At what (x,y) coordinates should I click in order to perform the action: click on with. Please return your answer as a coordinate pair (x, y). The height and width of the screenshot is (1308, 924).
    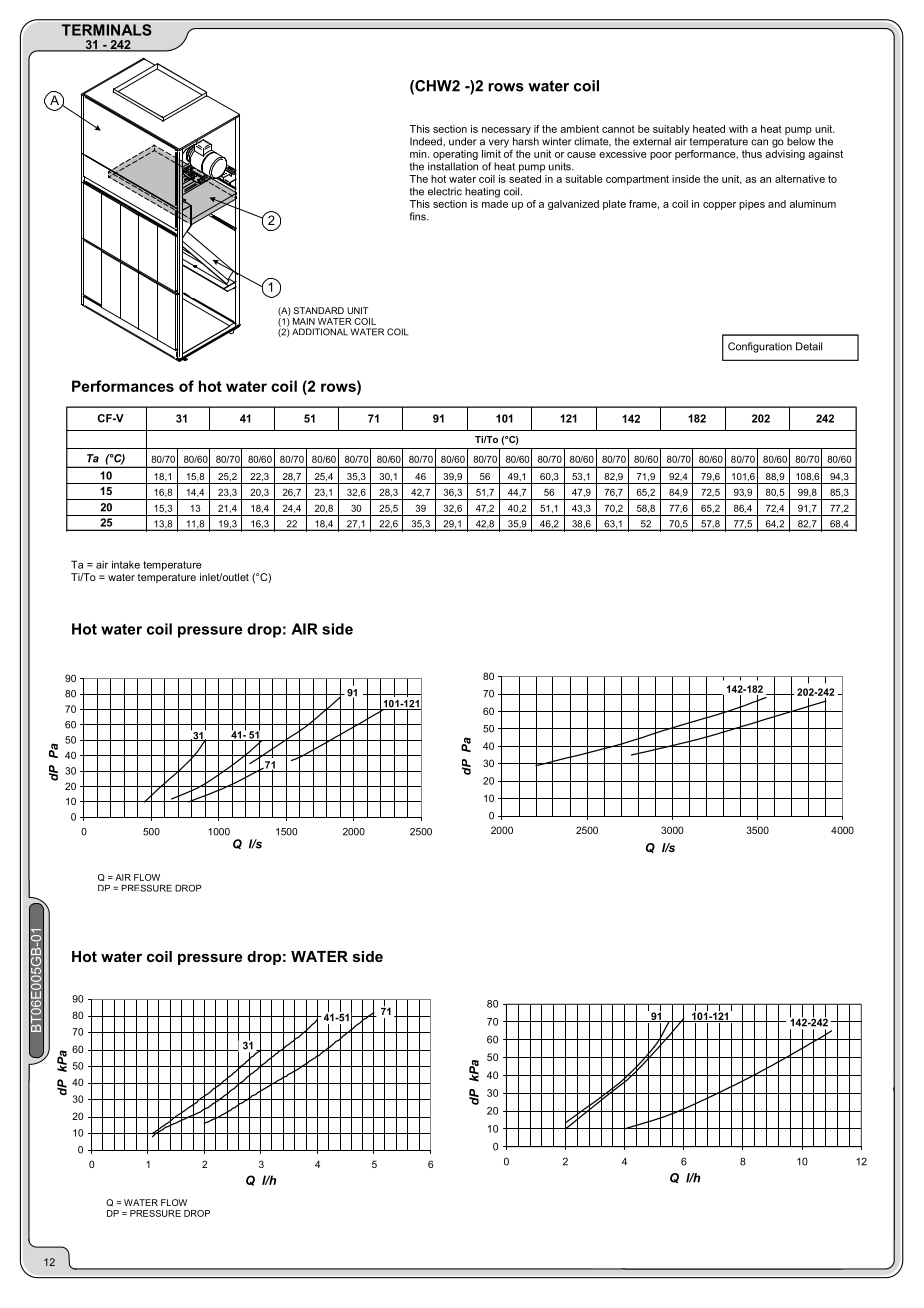
    Looking at the image, I should click on (738, 129).
